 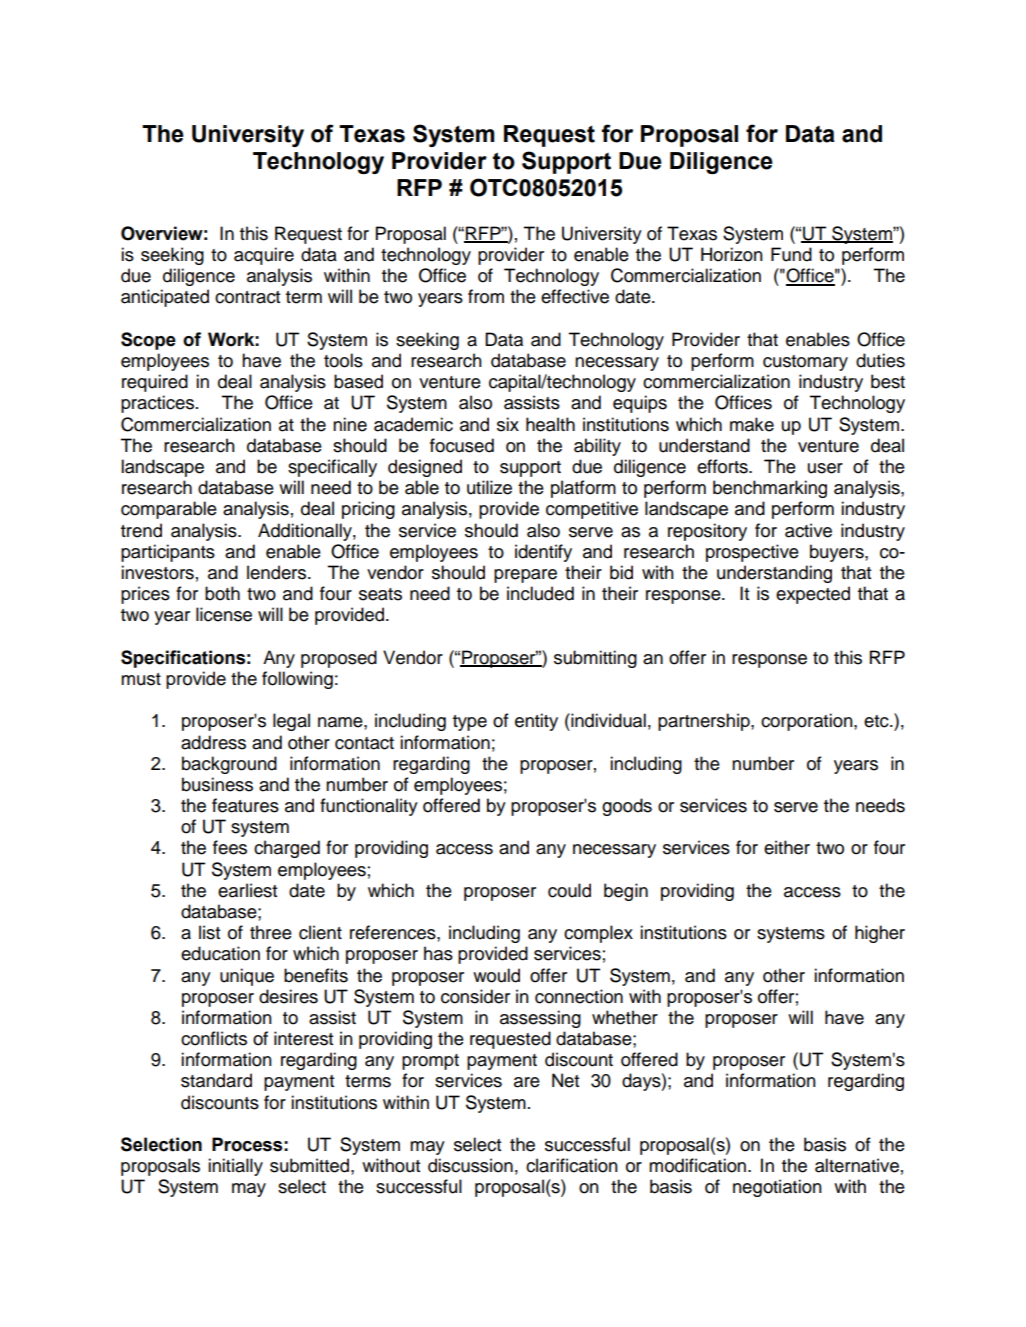 I want to click on corporation, so click(x=808, y=722).
